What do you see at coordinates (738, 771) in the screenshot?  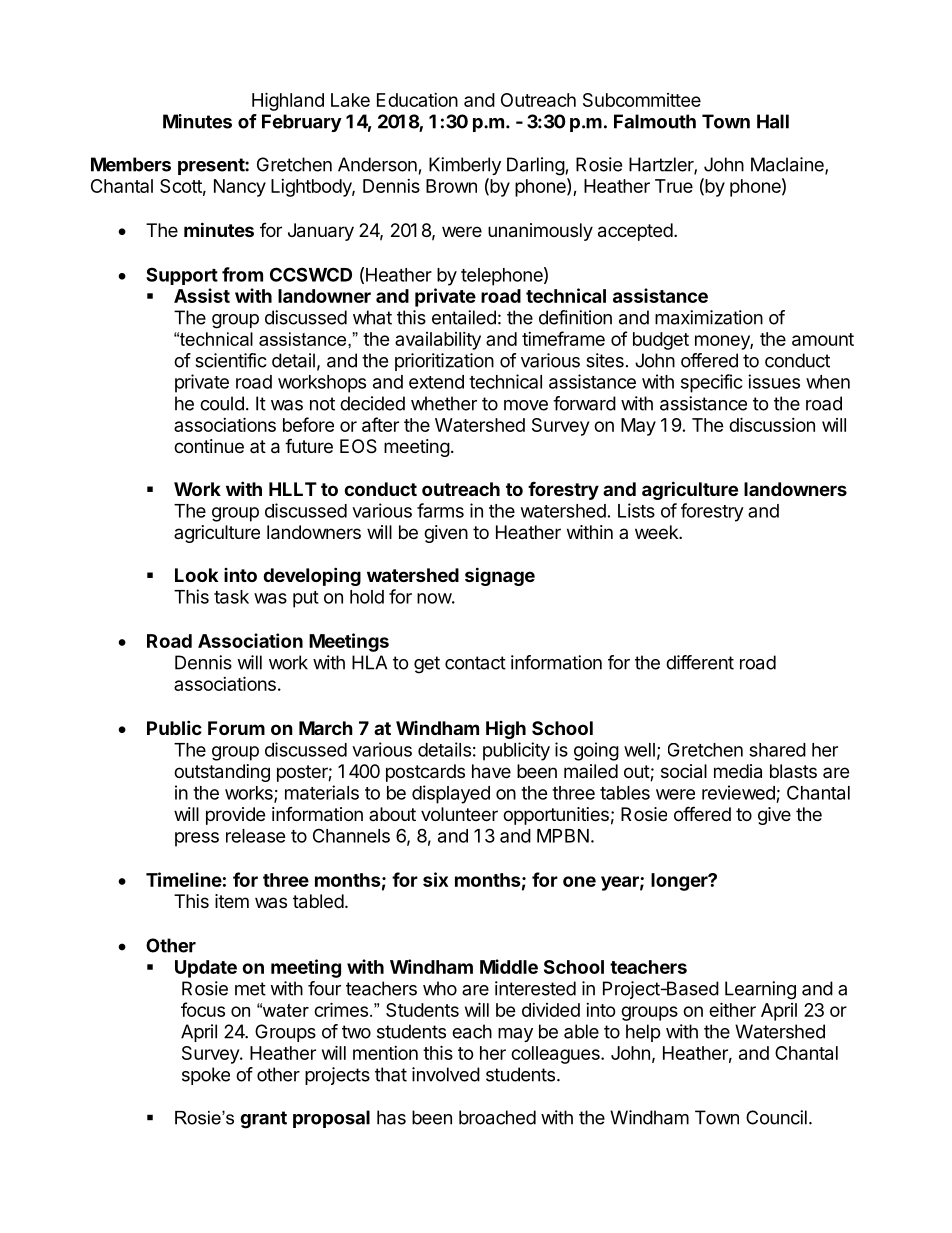 I see `media` at bounding box center [738, 771].
